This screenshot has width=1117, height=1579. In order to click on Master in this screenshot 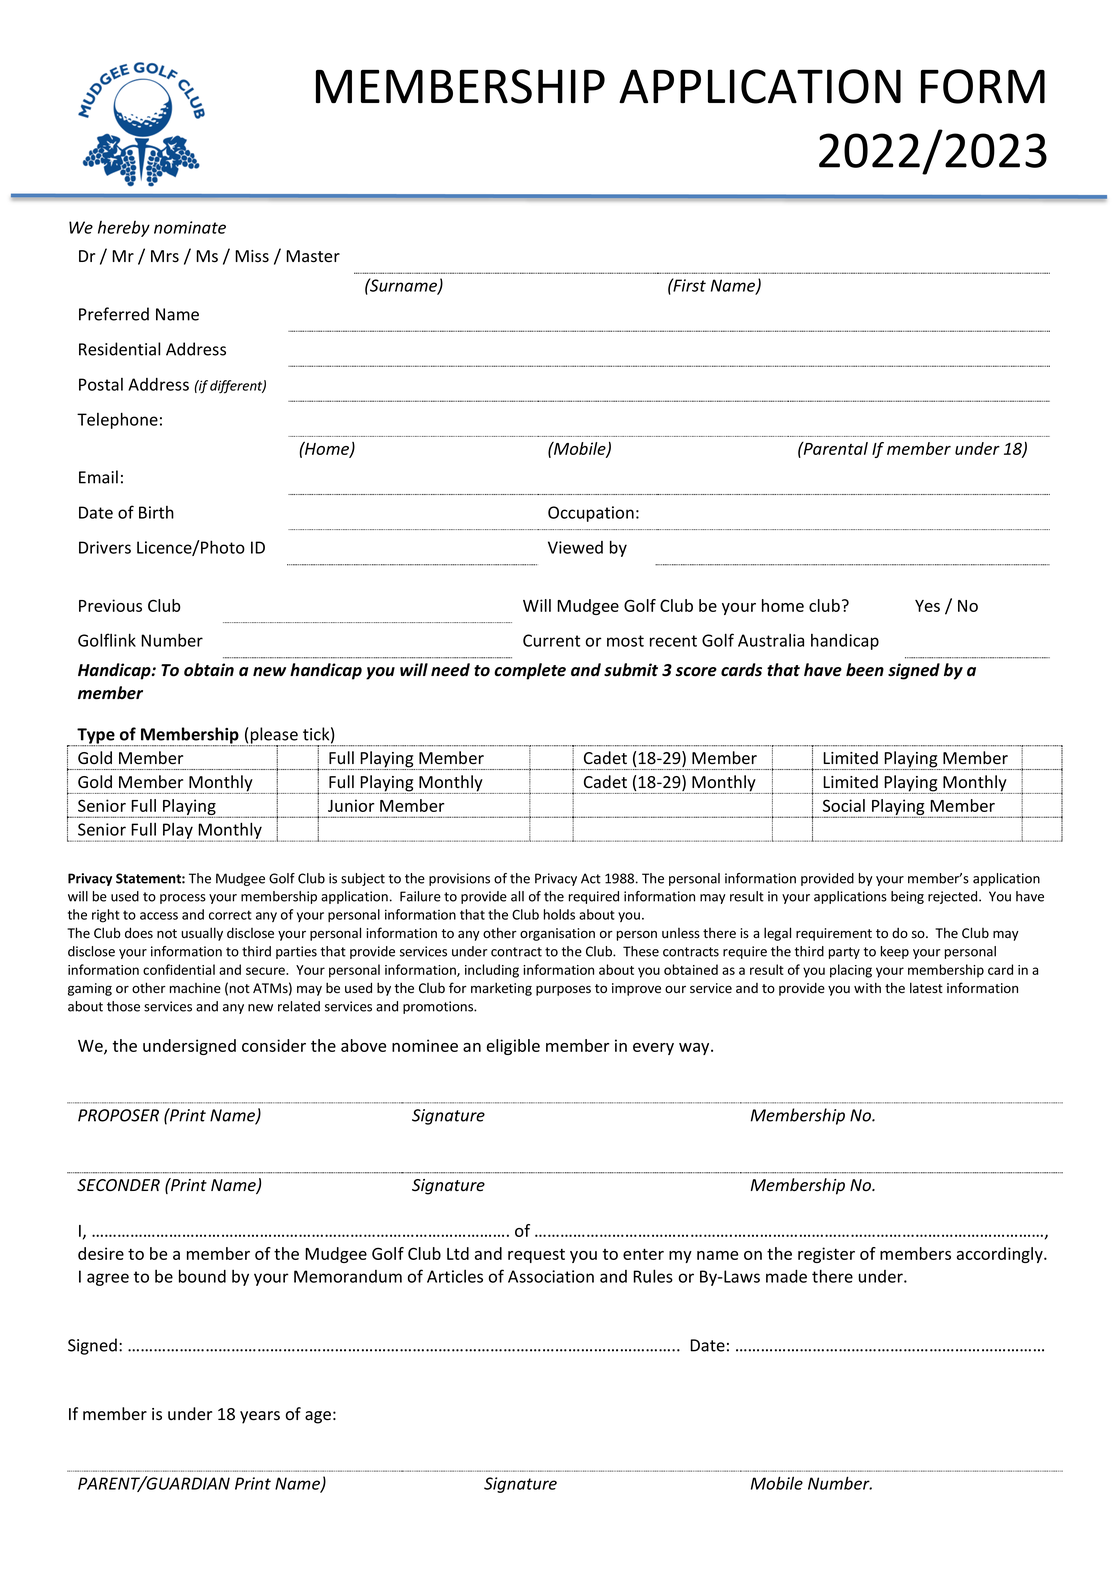, I will do `click(313, 256)`.
